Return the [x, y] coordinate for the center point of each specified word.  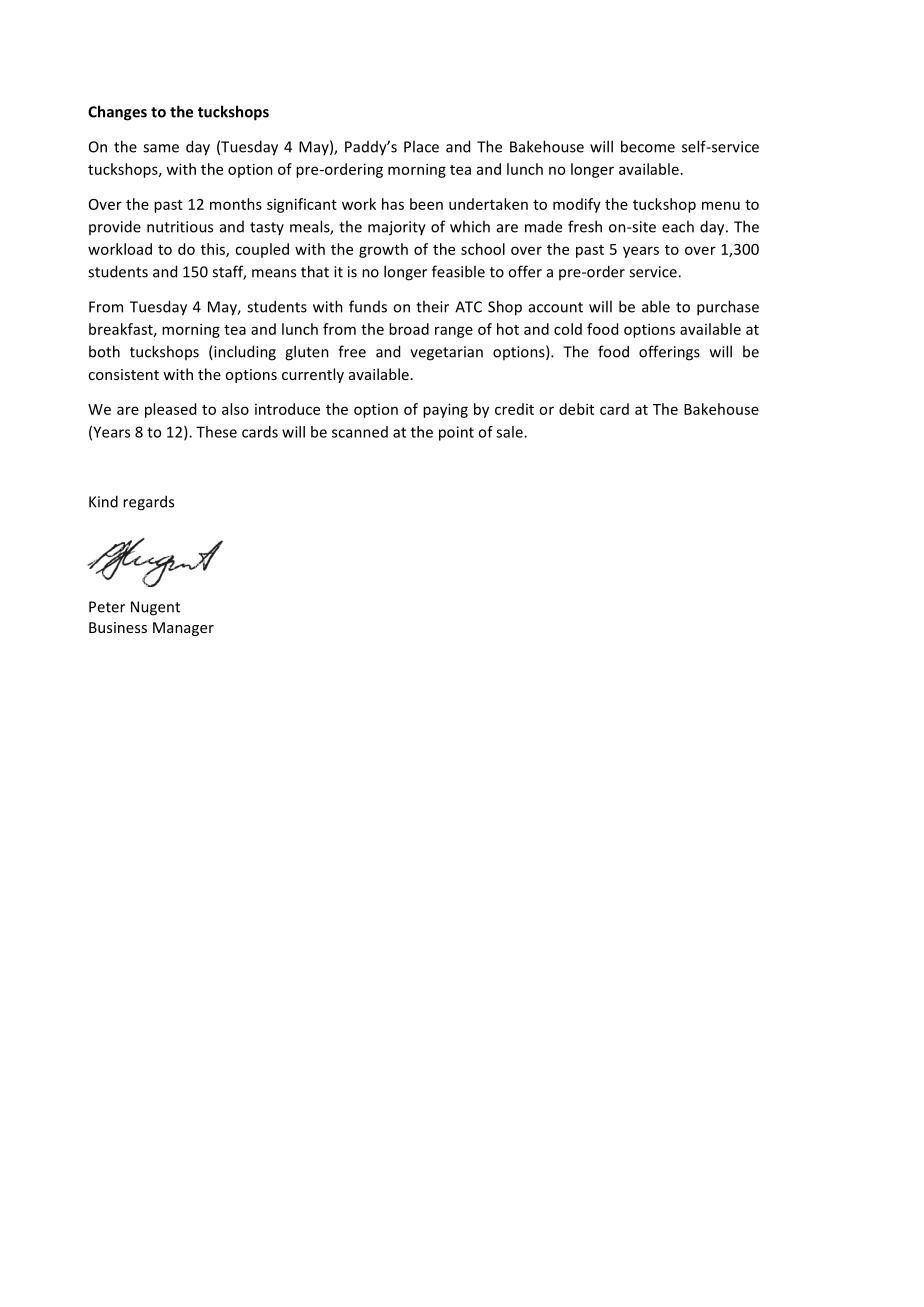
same [161, 148]
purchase [728, 308]
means [274, 273]
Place [421, 146]
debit [576, 409]
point [456, 433]
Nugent [155, 608]
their [432, 306]
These [216, 432]
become [648, 146]
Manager [183, 629]
